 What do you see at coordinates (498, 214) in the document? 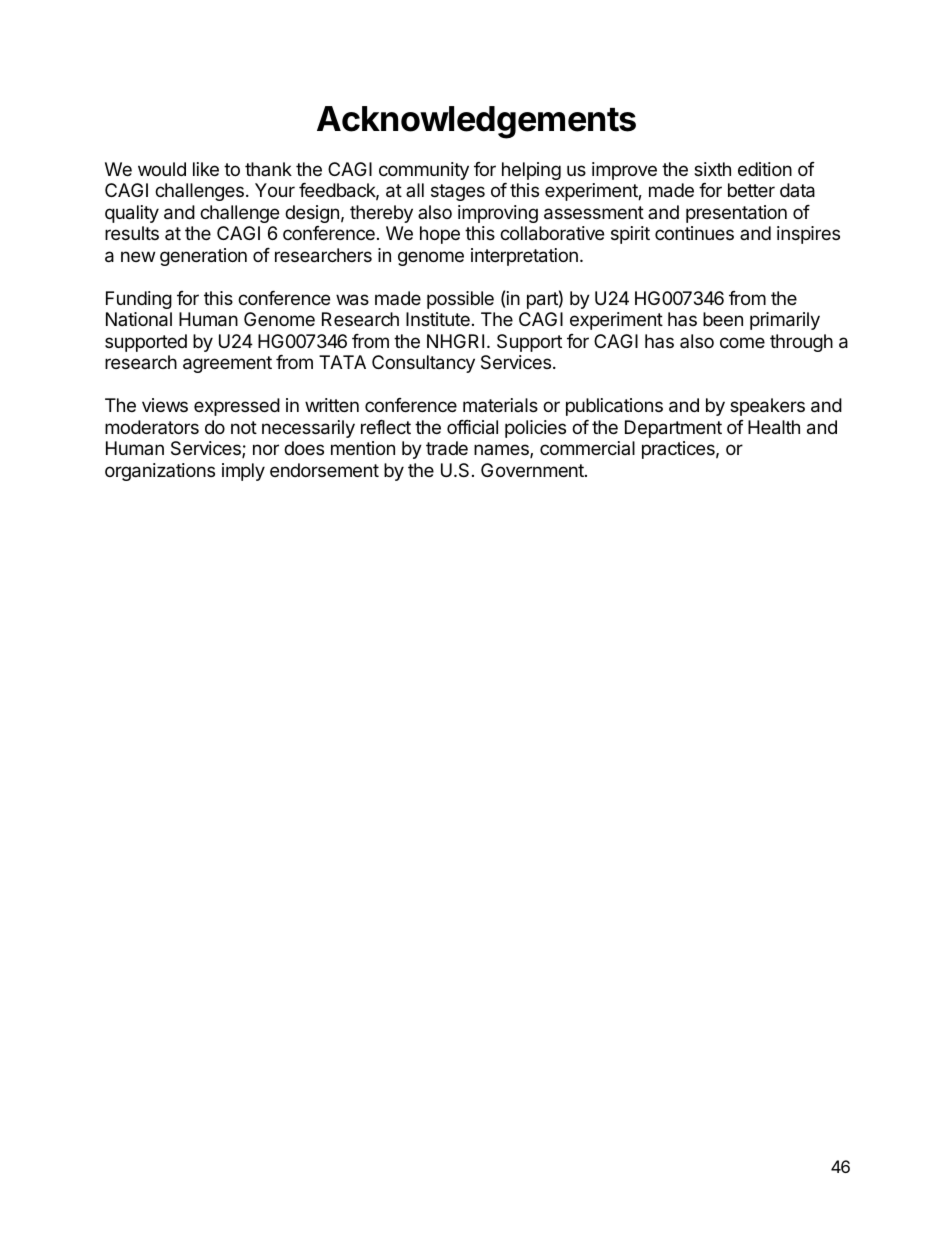
I see `improving` at bounding box center [498, 214].
